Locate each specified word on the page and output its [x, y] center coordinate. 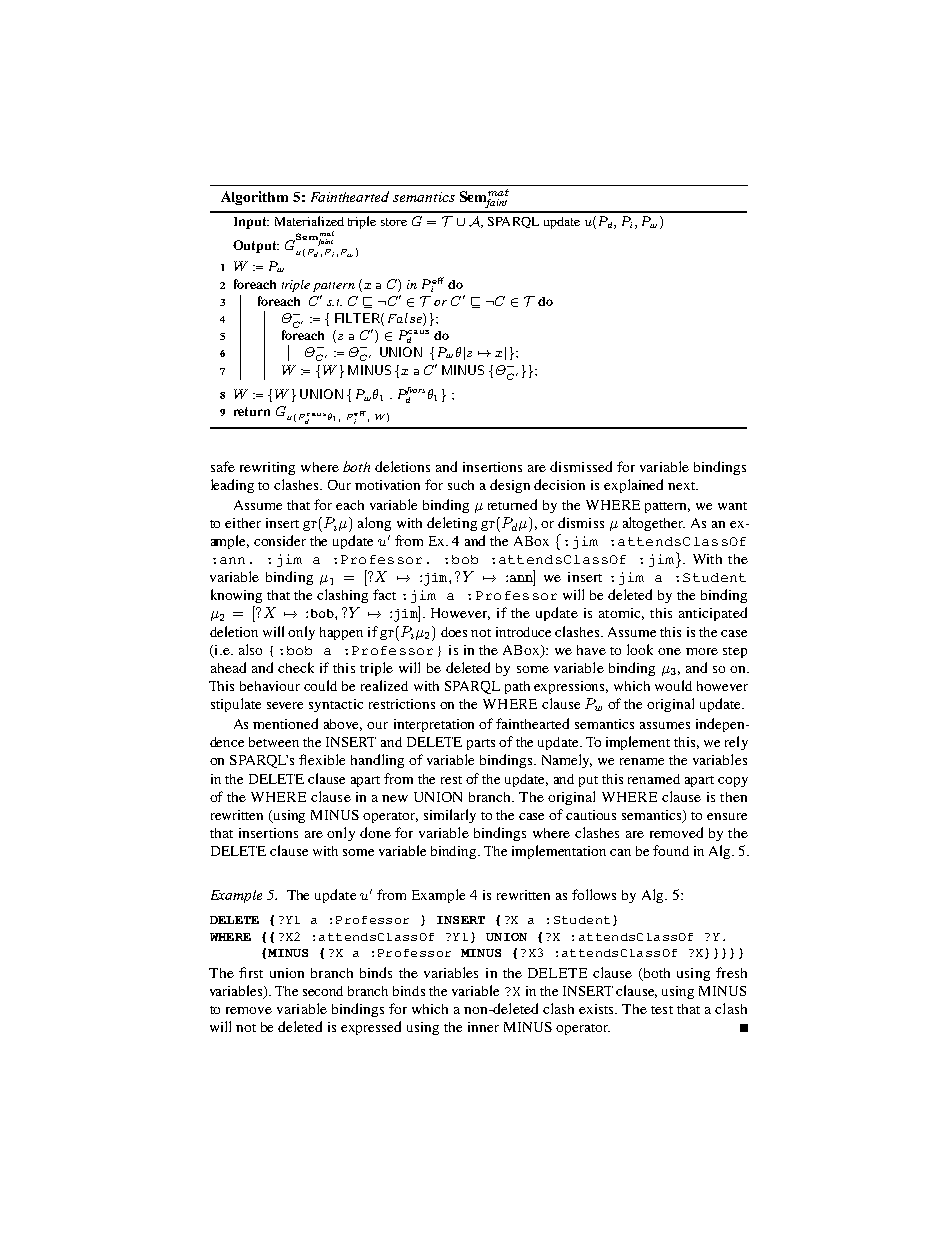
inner [483, 1027]
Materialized [309, 221]
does [454, 632]
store [394, 222]
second [323, 991]
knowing [236, 596]
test [662, 1010]
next [683, 486]
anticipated [713, 614]
